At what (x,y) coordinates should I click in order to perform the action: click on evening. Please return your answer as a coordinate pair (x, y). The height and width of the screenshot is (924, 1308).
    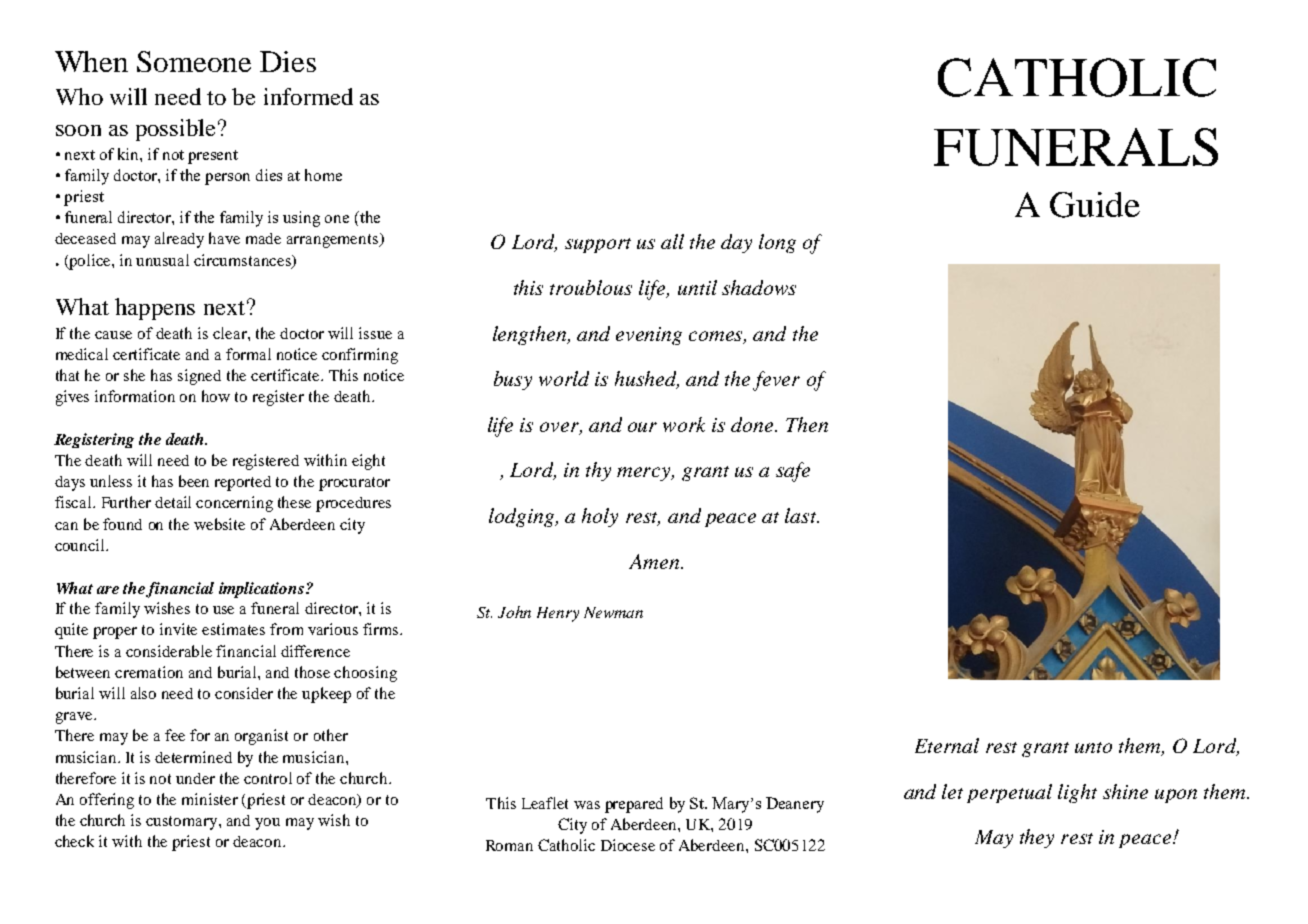
    Looking at the image, I should click on (649, 336).
